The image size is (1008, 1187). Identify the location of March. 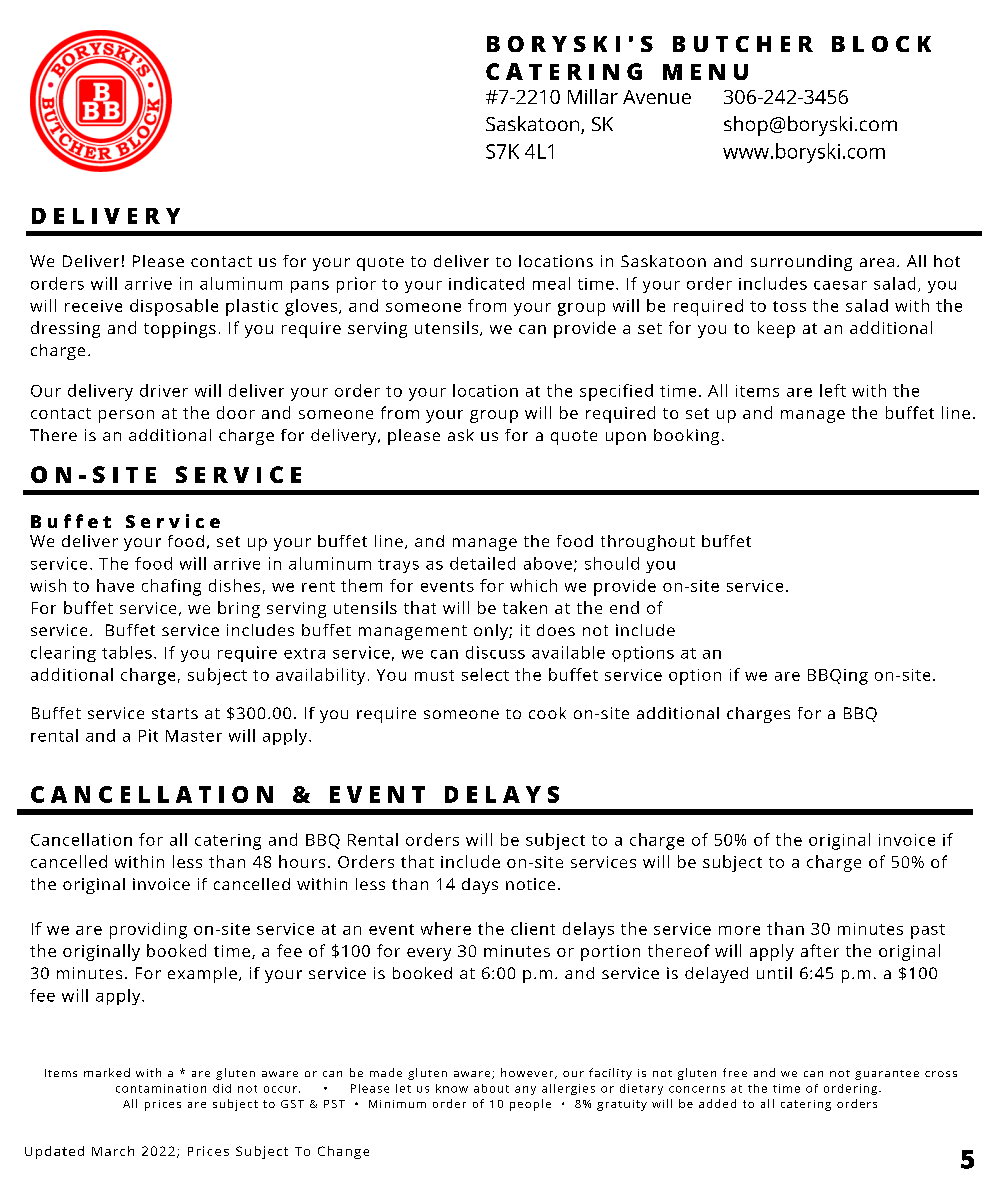
(113, 1151).
